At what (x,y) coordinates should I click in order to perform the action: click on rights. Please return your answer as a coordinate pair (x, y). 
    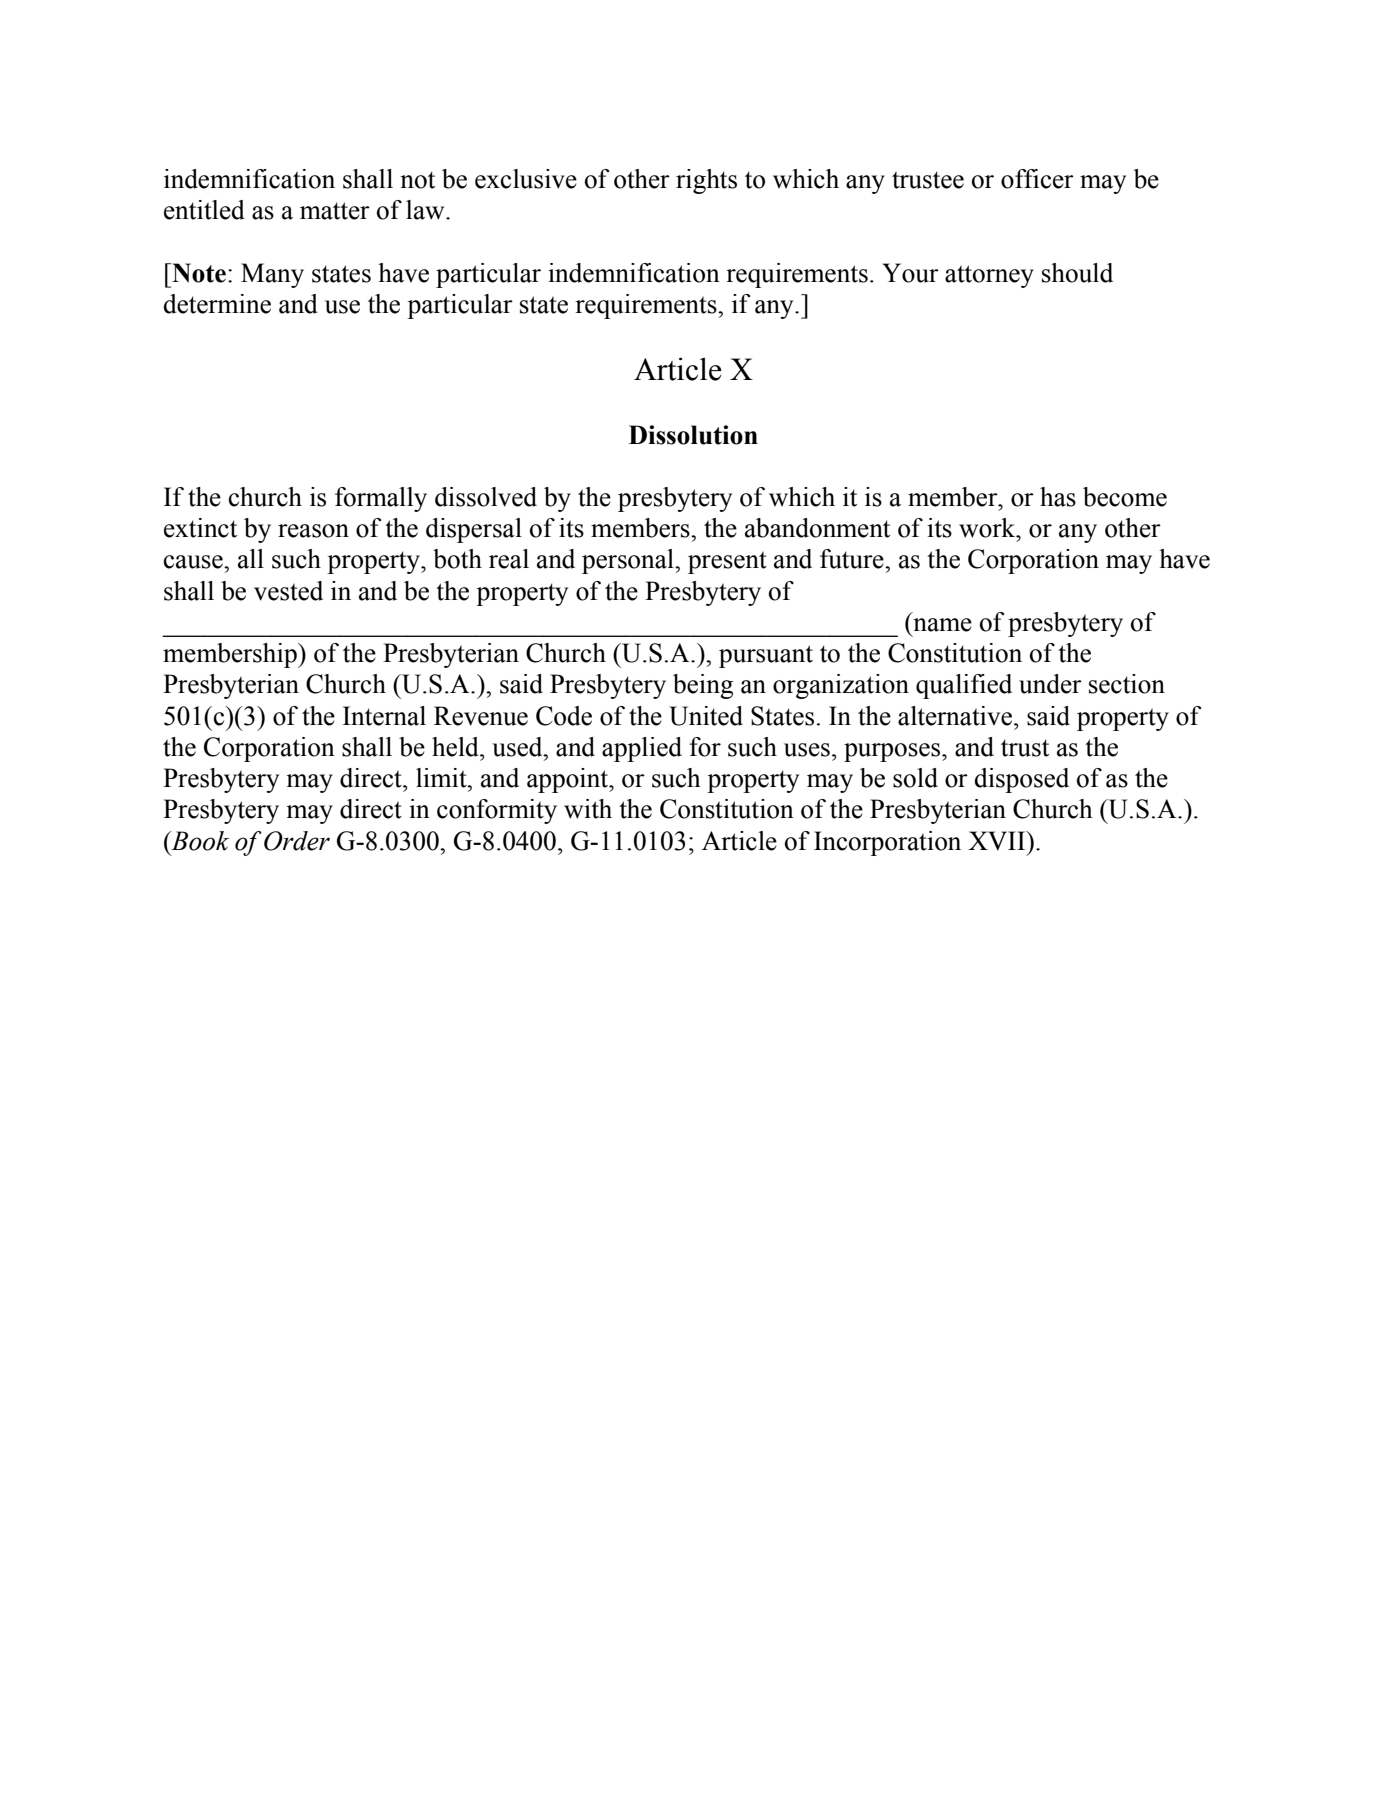
    Looking at the image, I should click on (706, 181).
